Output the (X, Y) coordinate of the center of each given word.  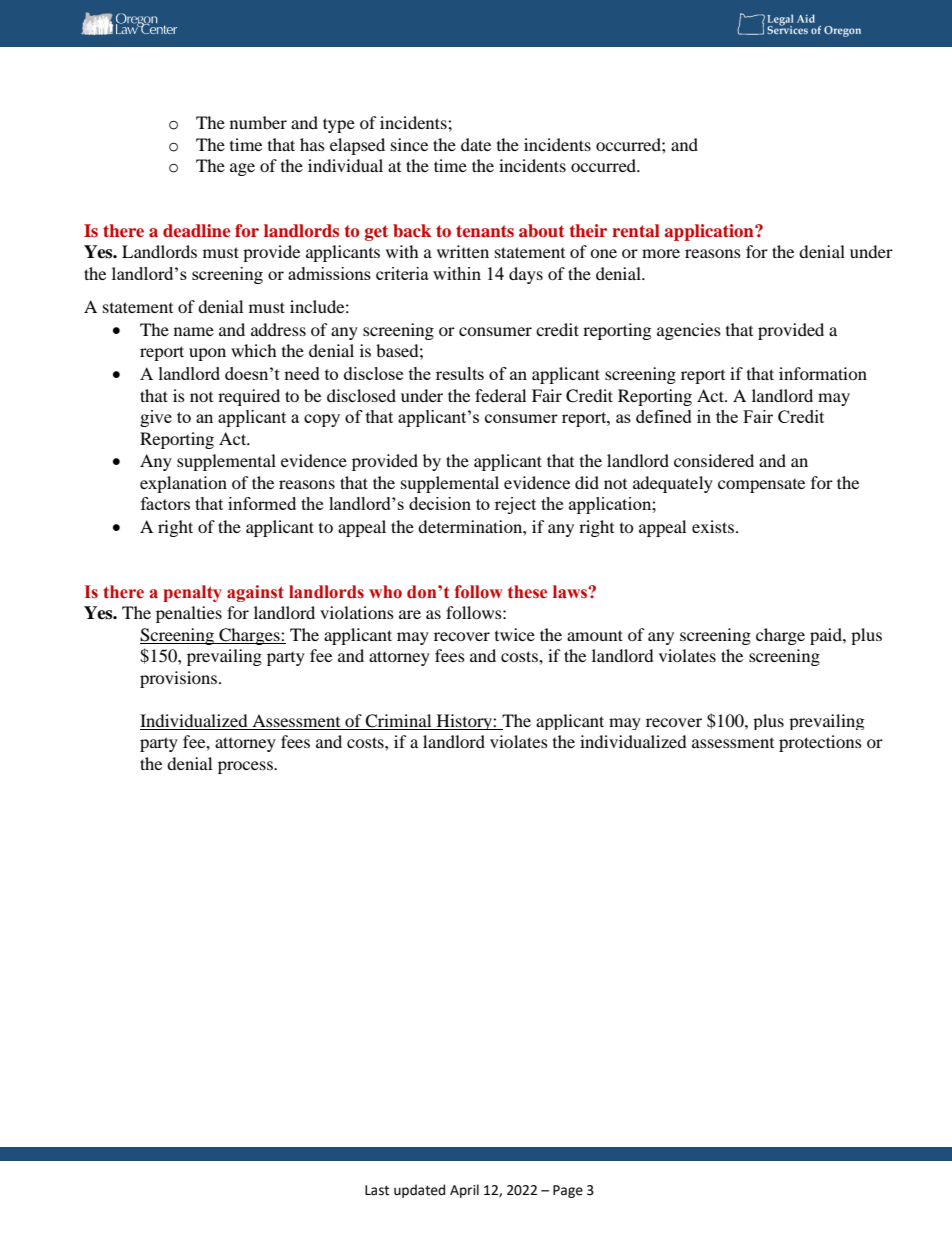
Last (377, 1190)
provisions (180, 679)
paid (827, 636)
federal (500, 395)
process (246, 767)
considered (714, 460)
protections (820, 743)
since (409, 144)
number (258, 122)
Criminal (398, 721)
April (464, 1191)
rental (636, 230)
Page (568, 1191)
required (249, 397)
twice (515, 634)
